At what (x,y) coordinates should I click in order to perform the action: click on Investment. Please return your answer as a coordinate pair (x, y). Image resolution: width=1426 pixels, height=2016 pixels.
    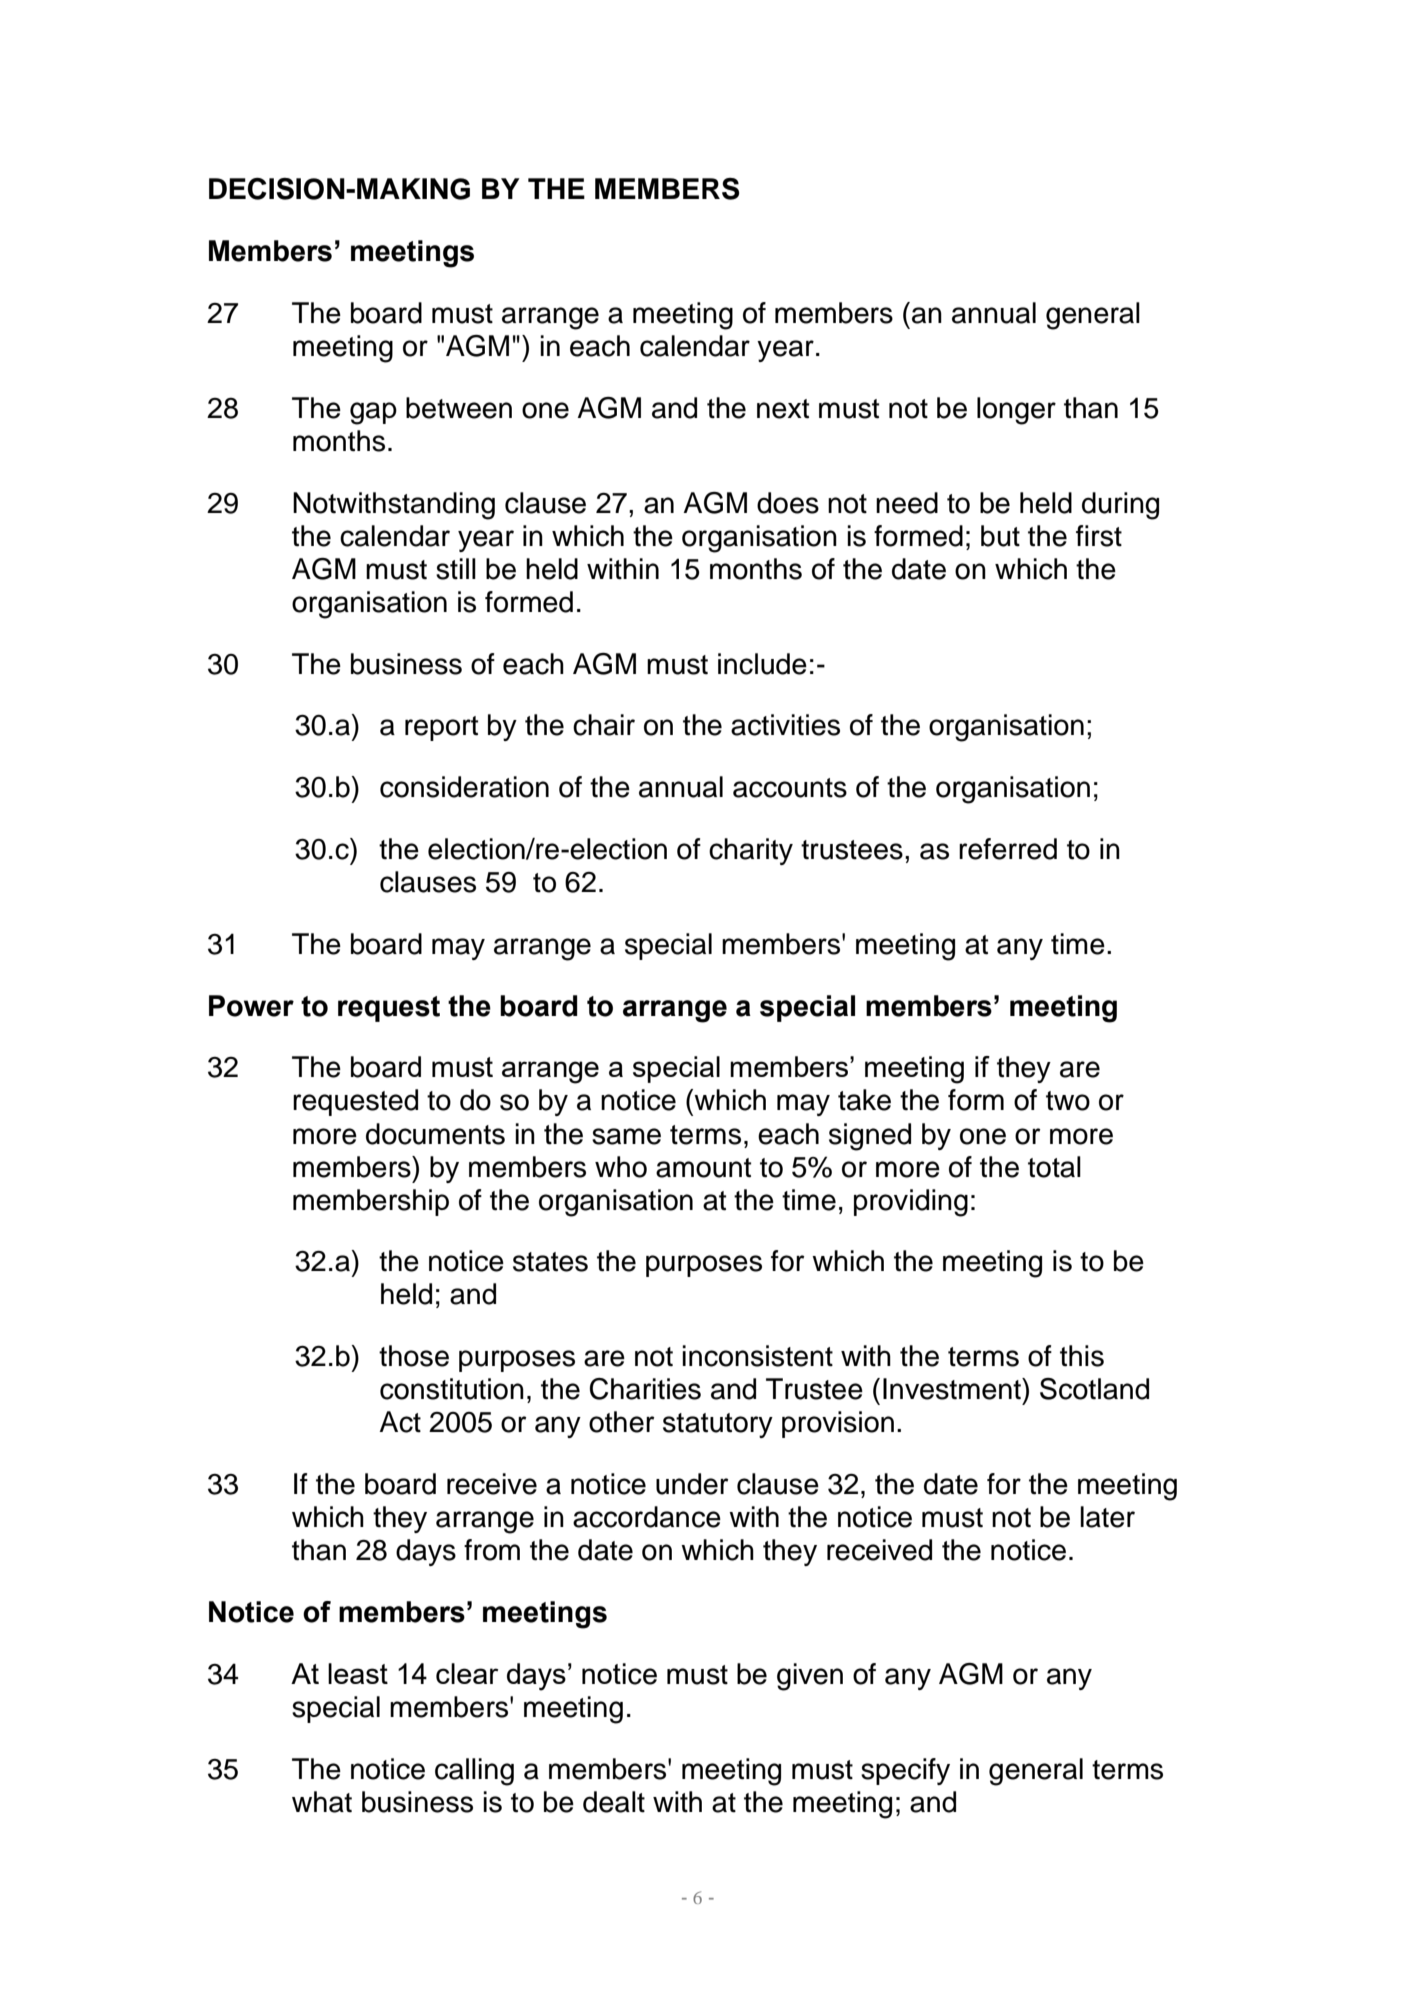
    Looking at the image, I should click on (953, 1389).
